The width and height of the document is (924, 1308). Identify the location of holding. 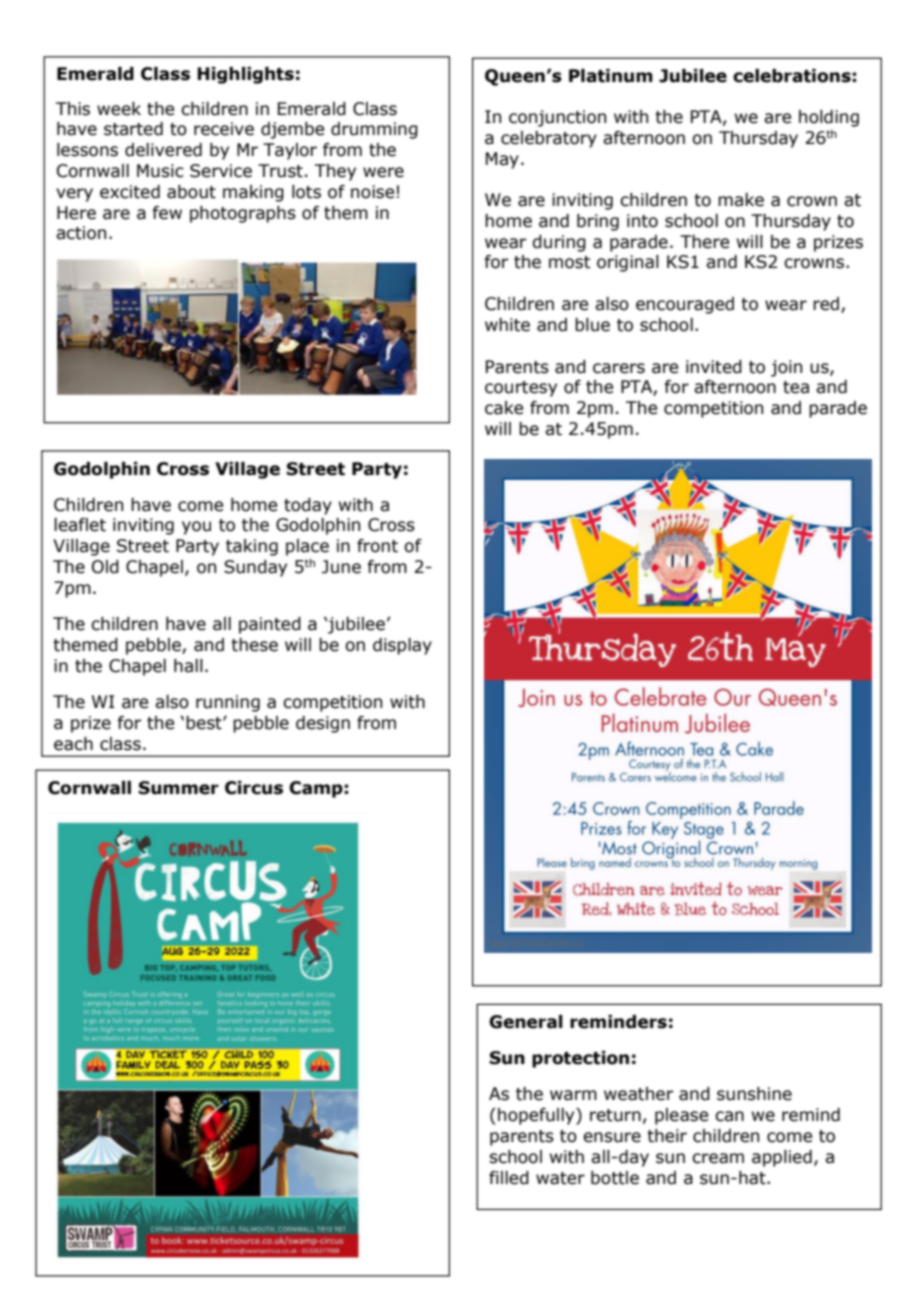
(829, 118).
